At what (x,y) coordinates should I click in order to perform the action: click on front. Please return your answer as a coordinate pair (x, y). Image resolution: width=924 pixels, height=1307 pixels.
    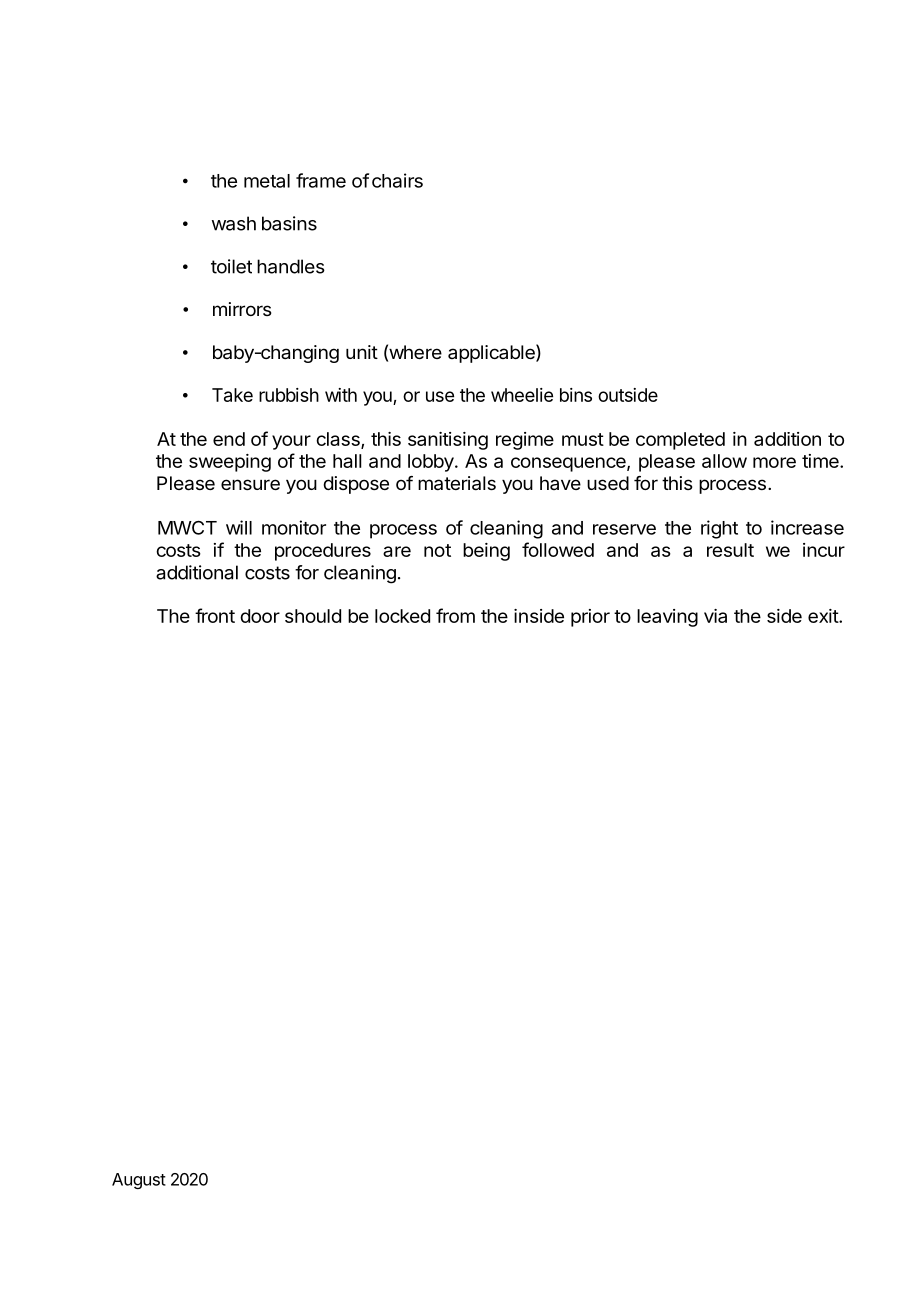
    Looking at the image, I should click on (215, 615).
